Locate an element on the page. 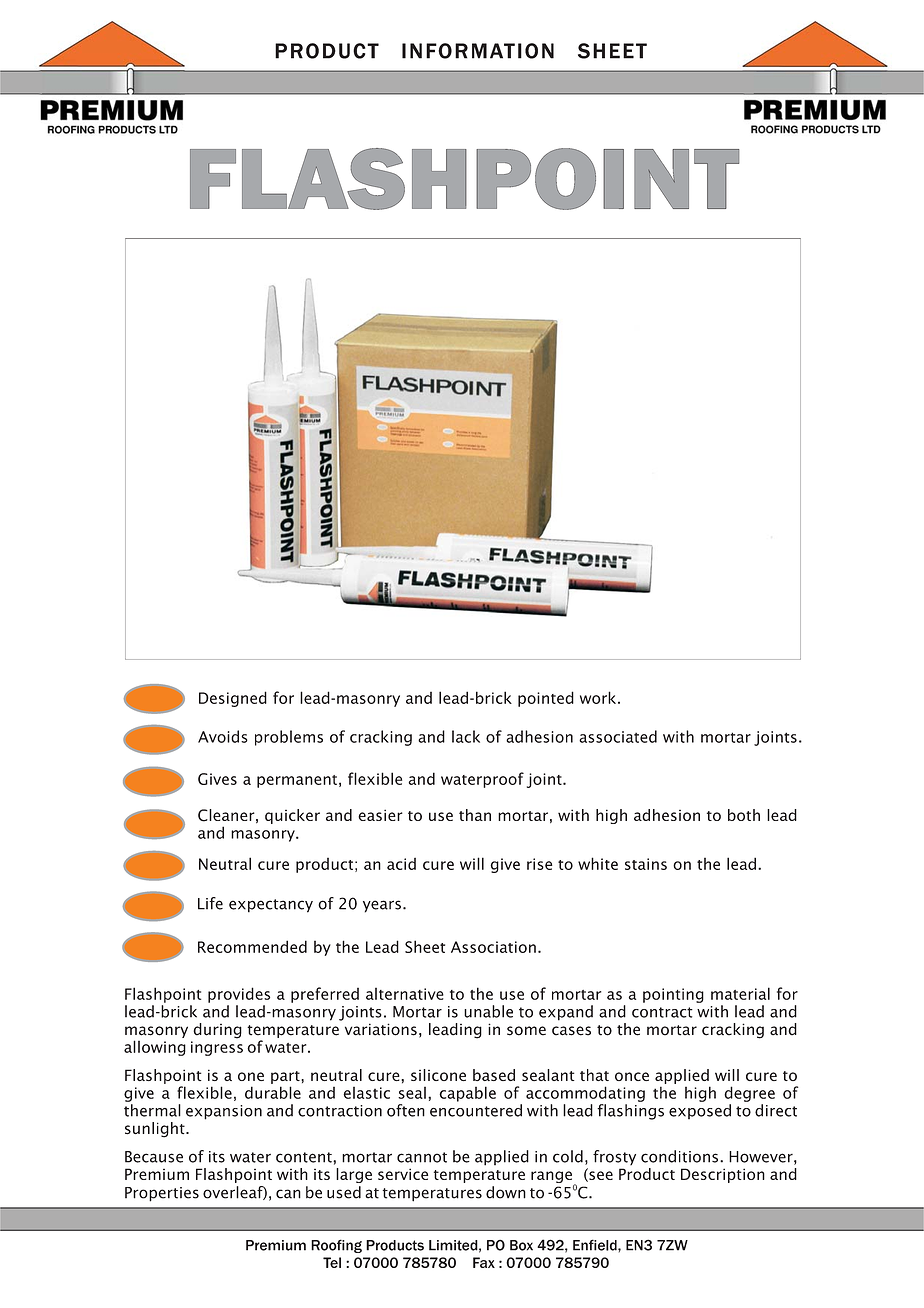 The height and width of the document is (1308, 924). Fax is located at coordinates (484, 1262).
